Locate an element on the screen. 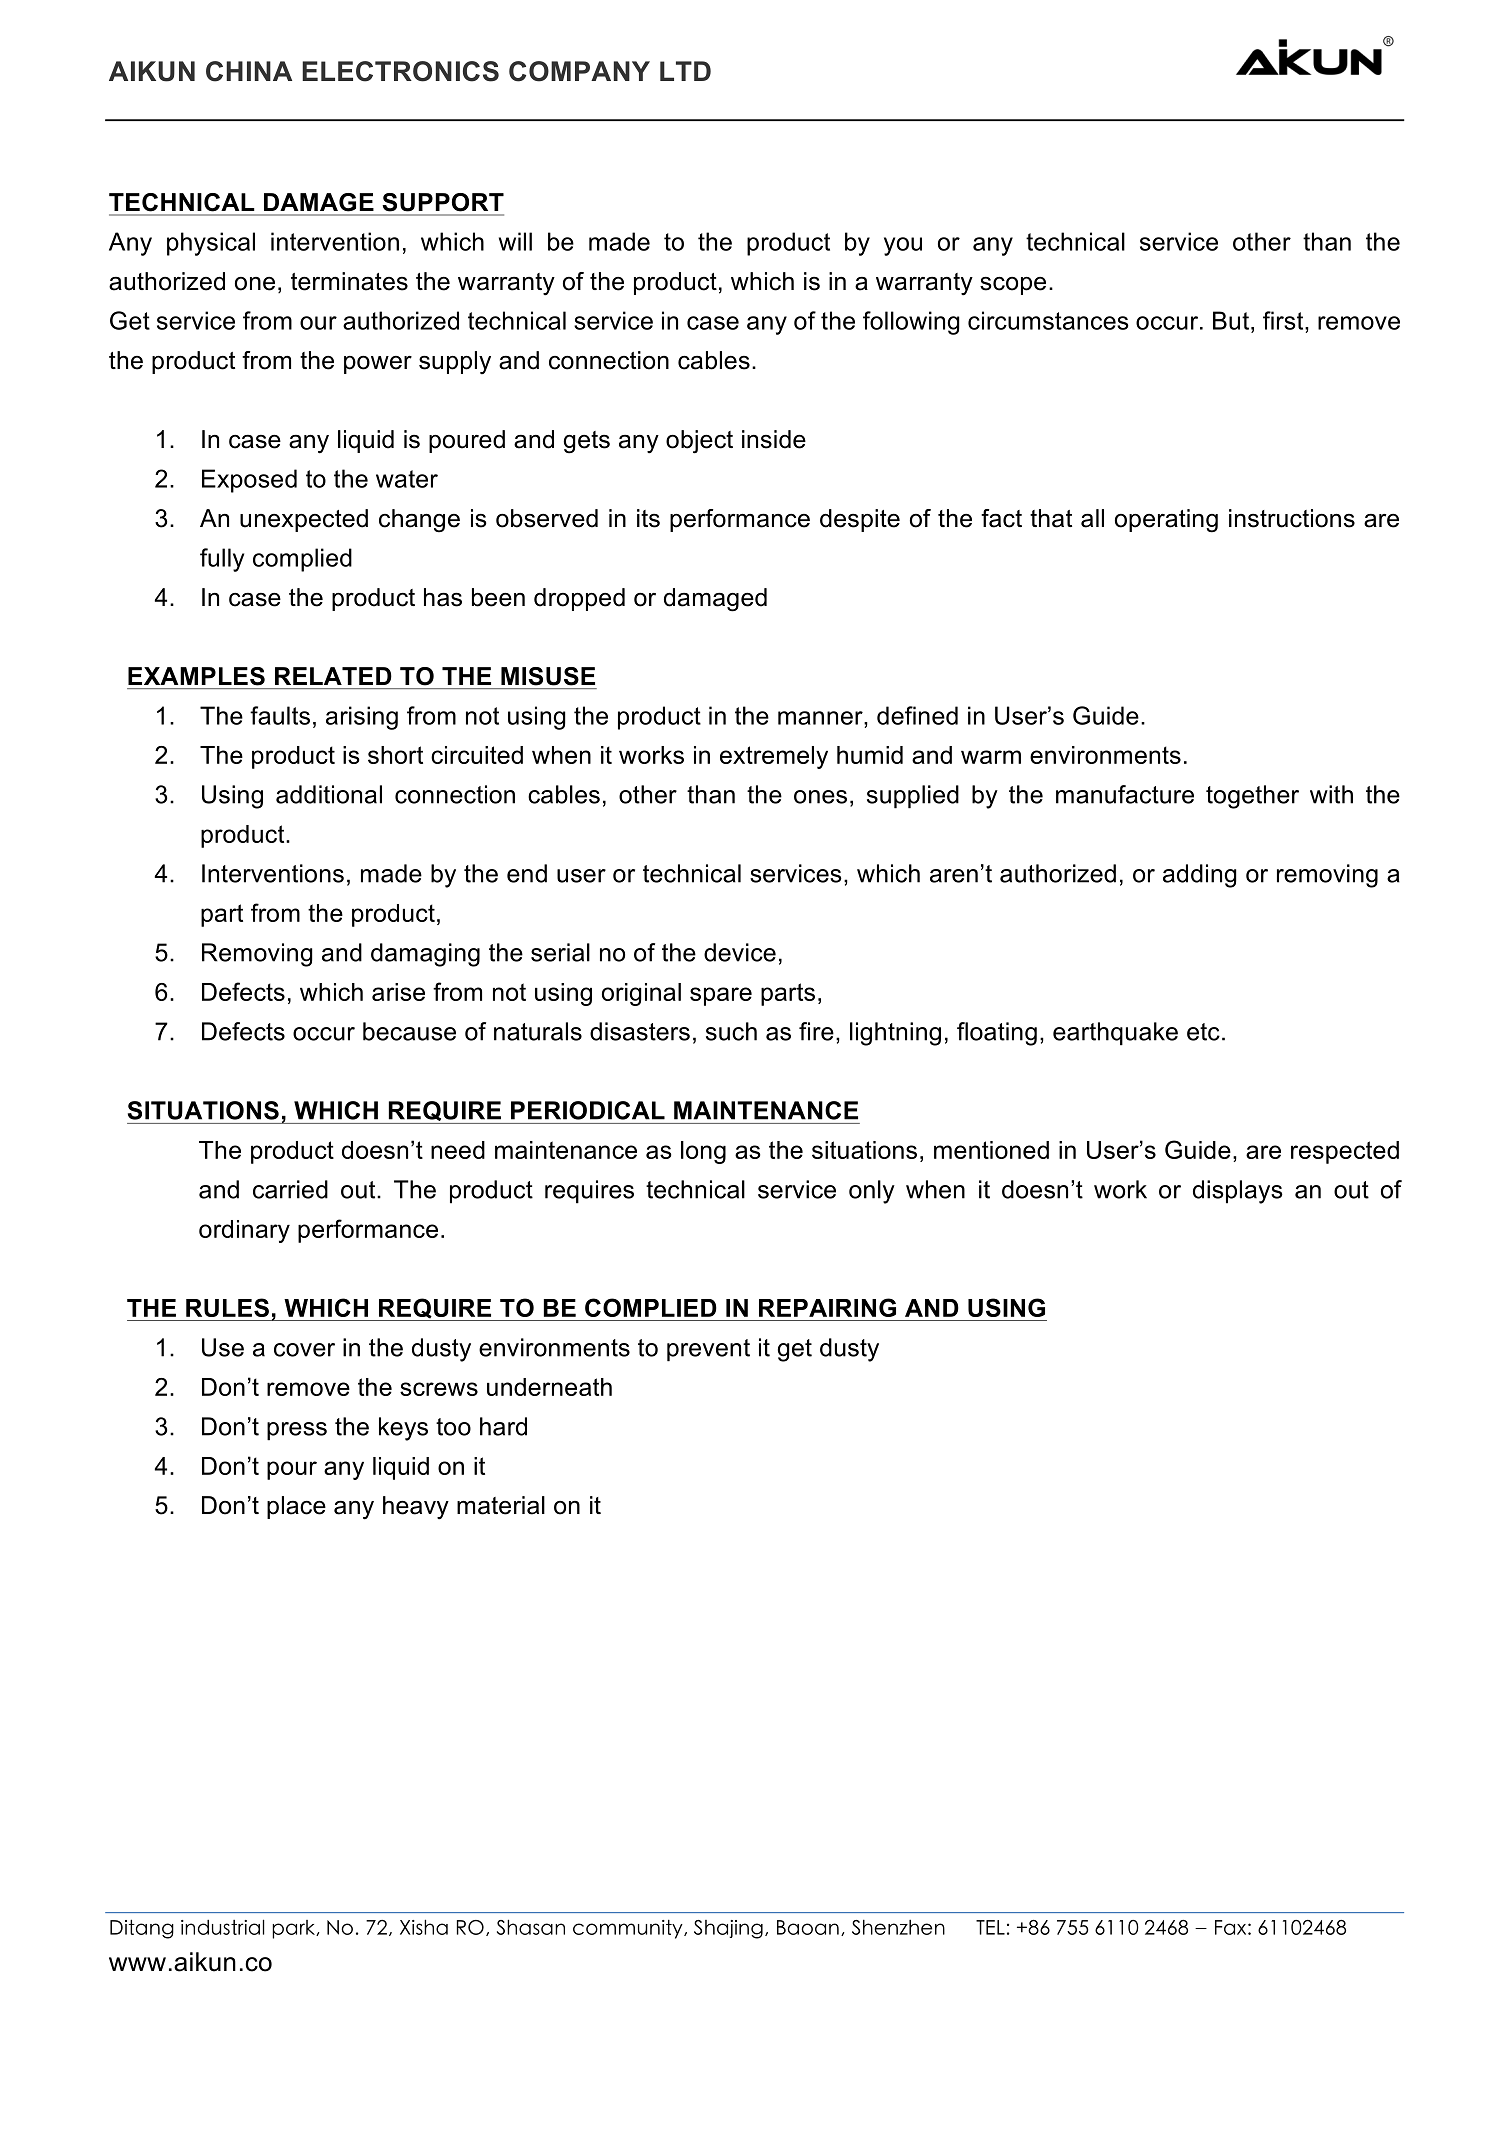 This screenshot has width=1507, height=2131. press is located at coordinates (297, 1431).
